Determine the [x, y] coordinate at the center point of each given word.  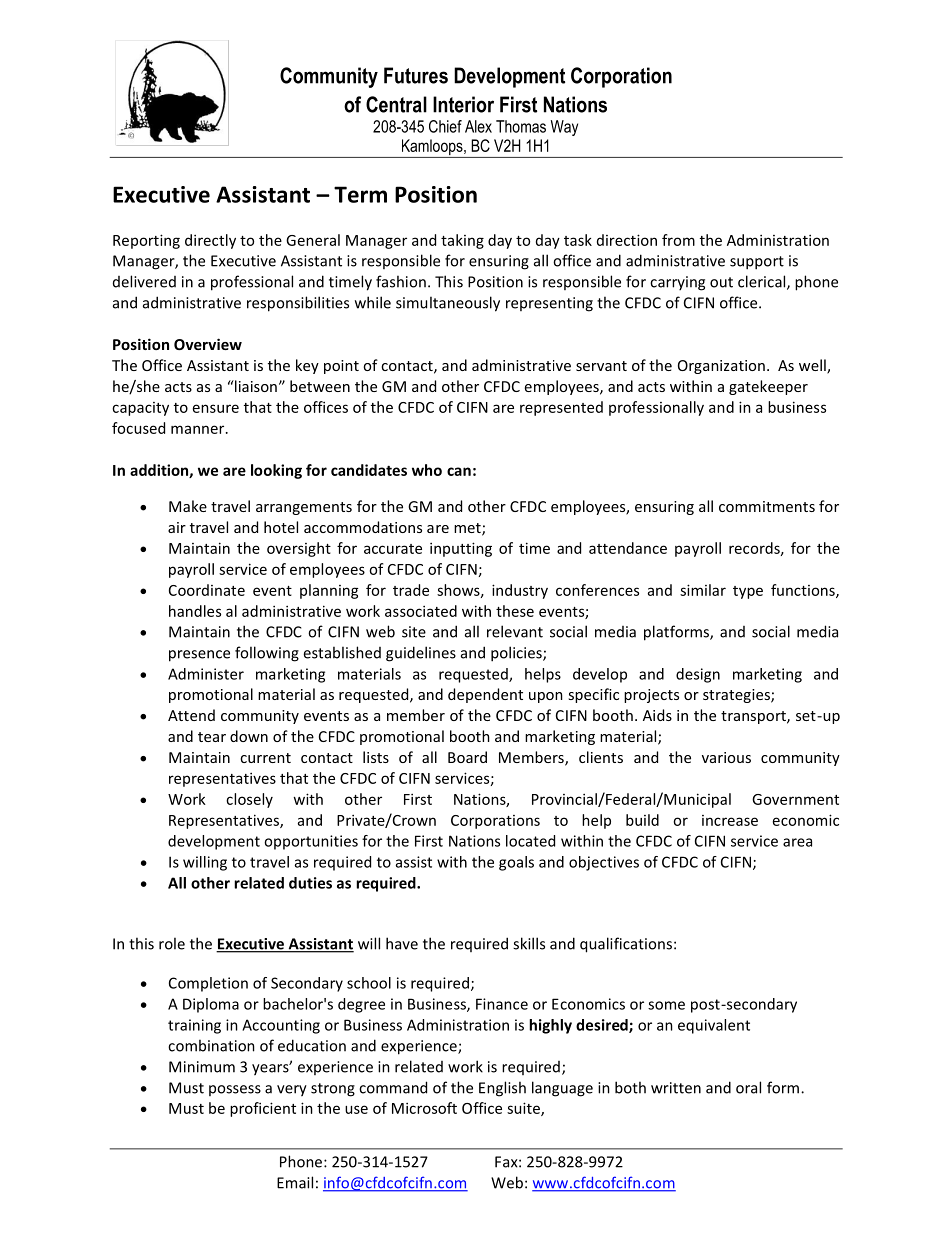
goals [516, 863]
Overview [208, 344]
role [172, 943]
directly [210, 241]
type [748, 592]
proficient [263, 1109]
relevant [515, 631]
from [678, 240]
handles [195, 611]
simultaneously [448, 304]
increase [730, 820]
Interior [463, 104]
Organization [721, 367]
